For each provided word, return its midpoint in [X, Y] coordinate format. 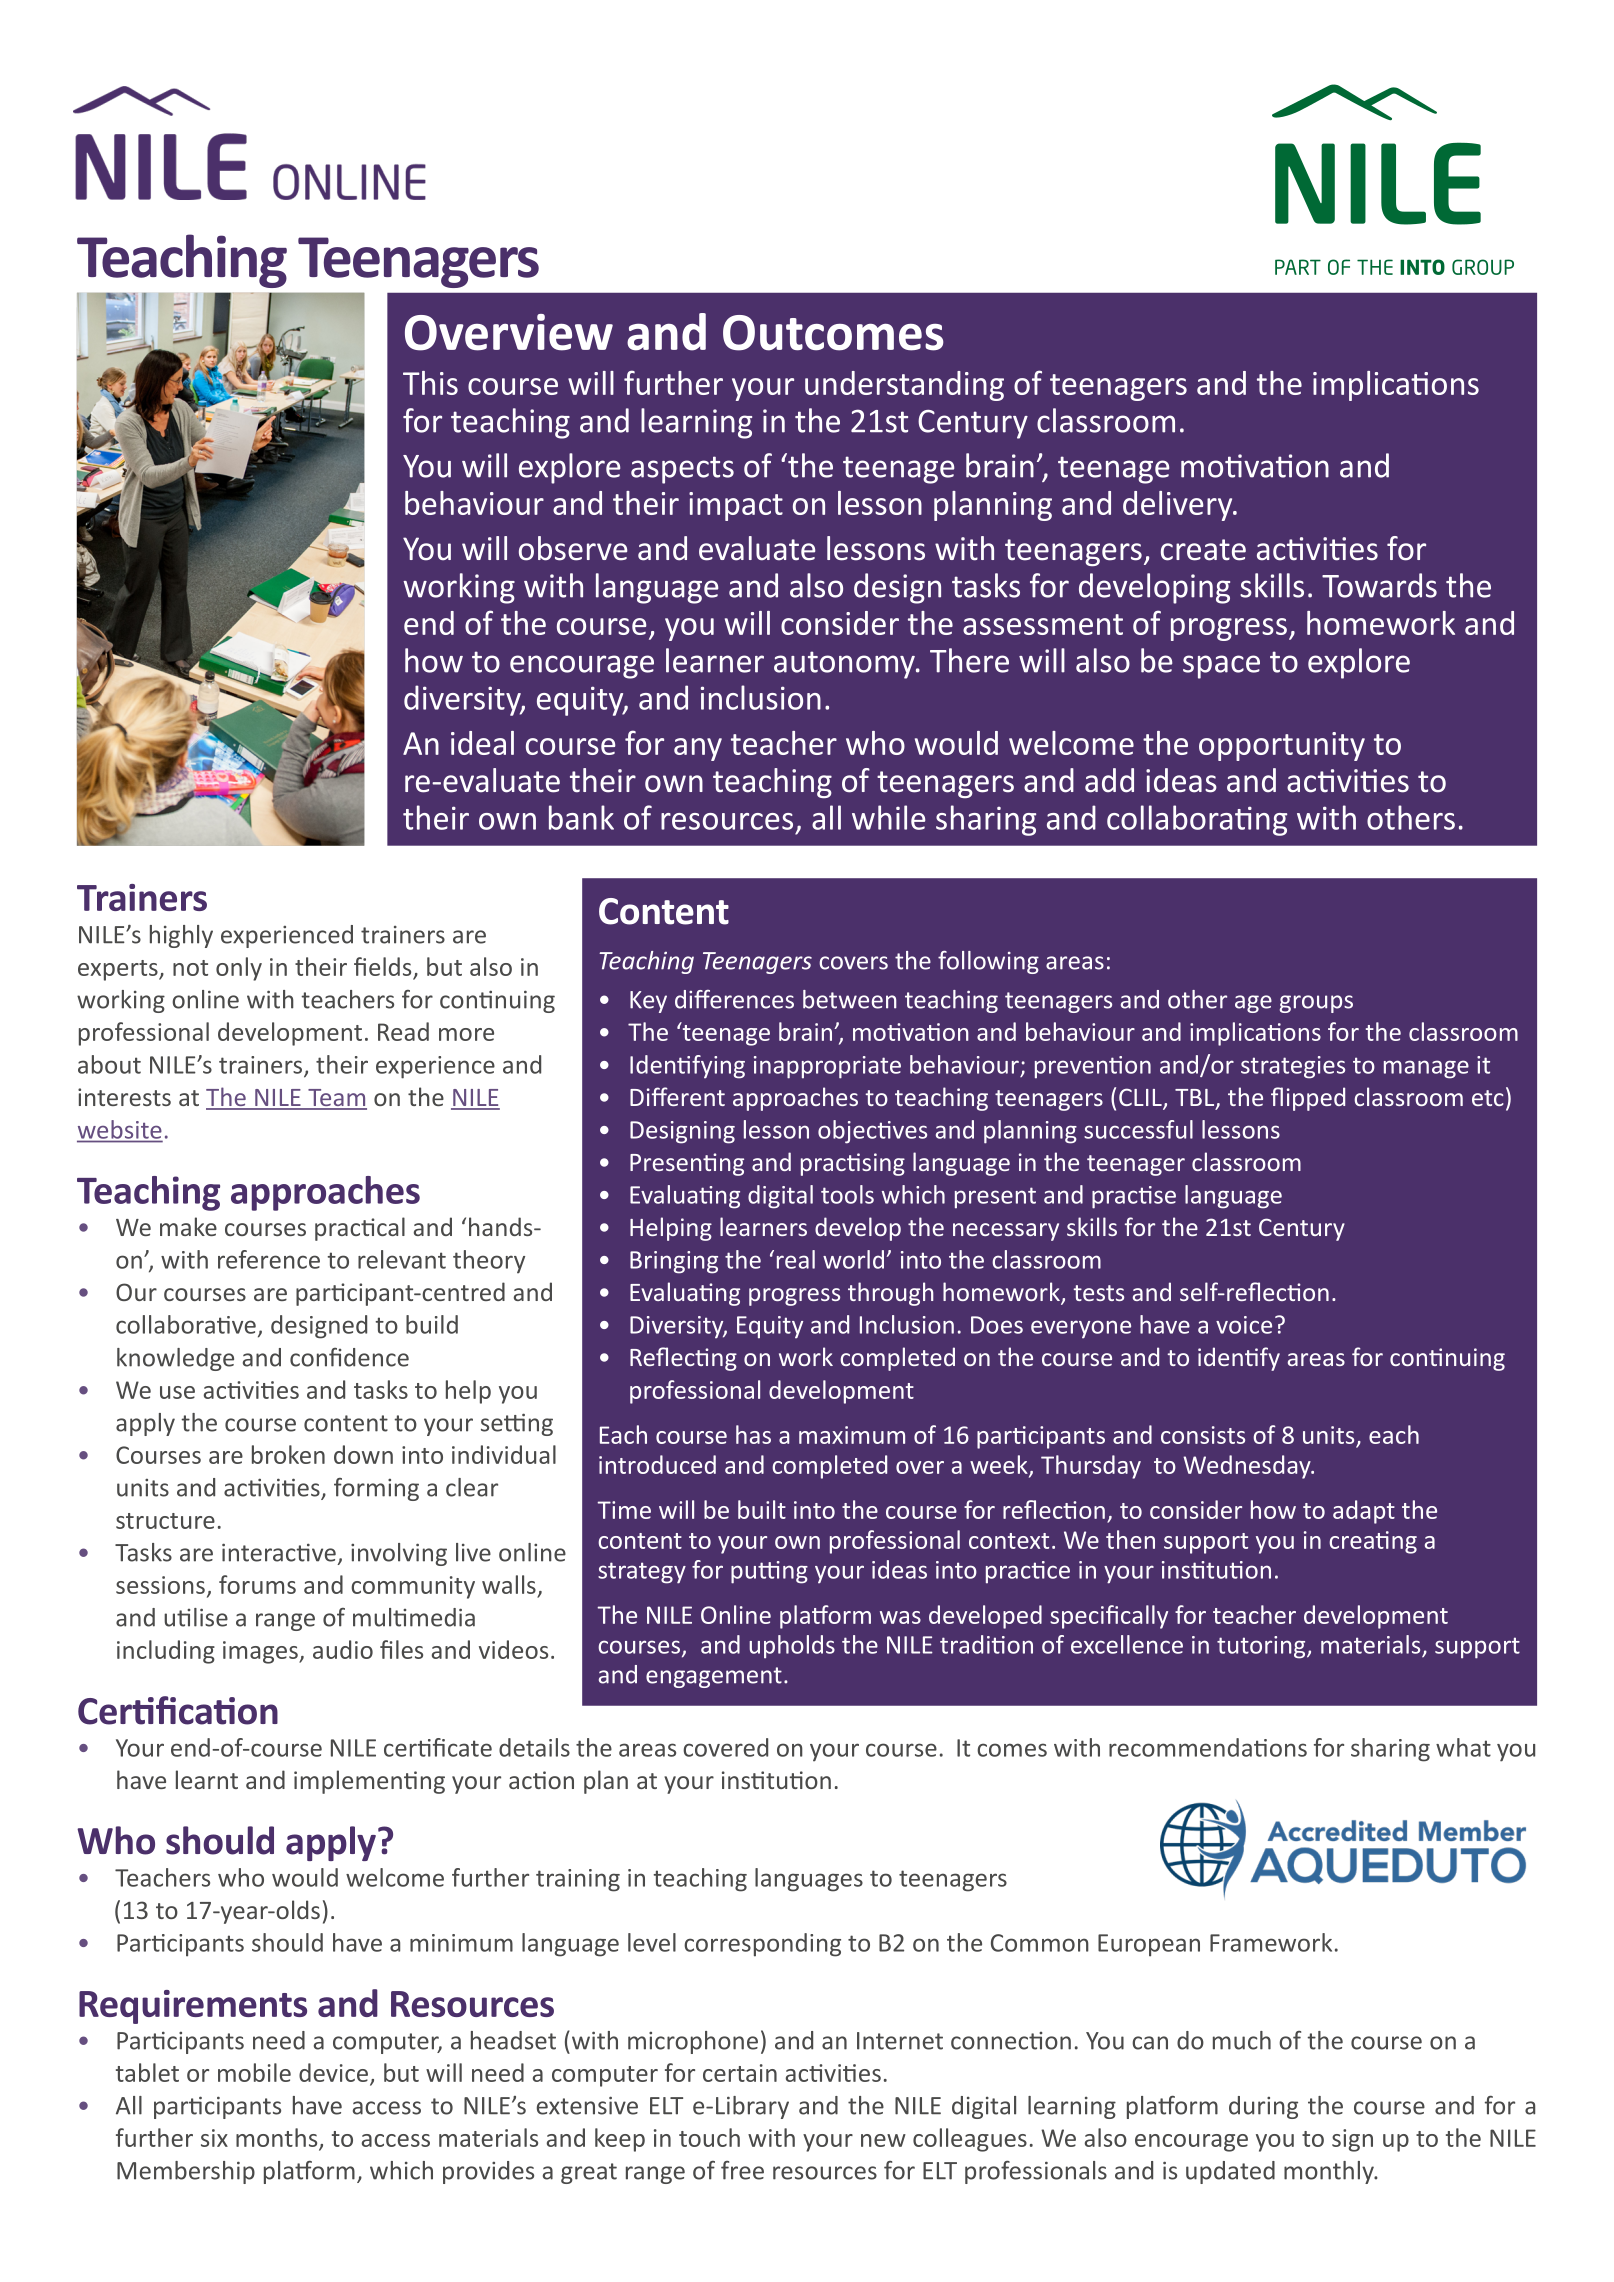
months [278, 2138]
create [1203, 550]
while [888, 817]
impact [736, 506]
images [261, 1652]
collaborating [1197, 820]
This [430, 383]
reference [269, 1259]
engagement [714, 1677]
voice [1244, 1325]
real [796, 1259]
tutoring [1262, 1647]
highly [181, 936]
